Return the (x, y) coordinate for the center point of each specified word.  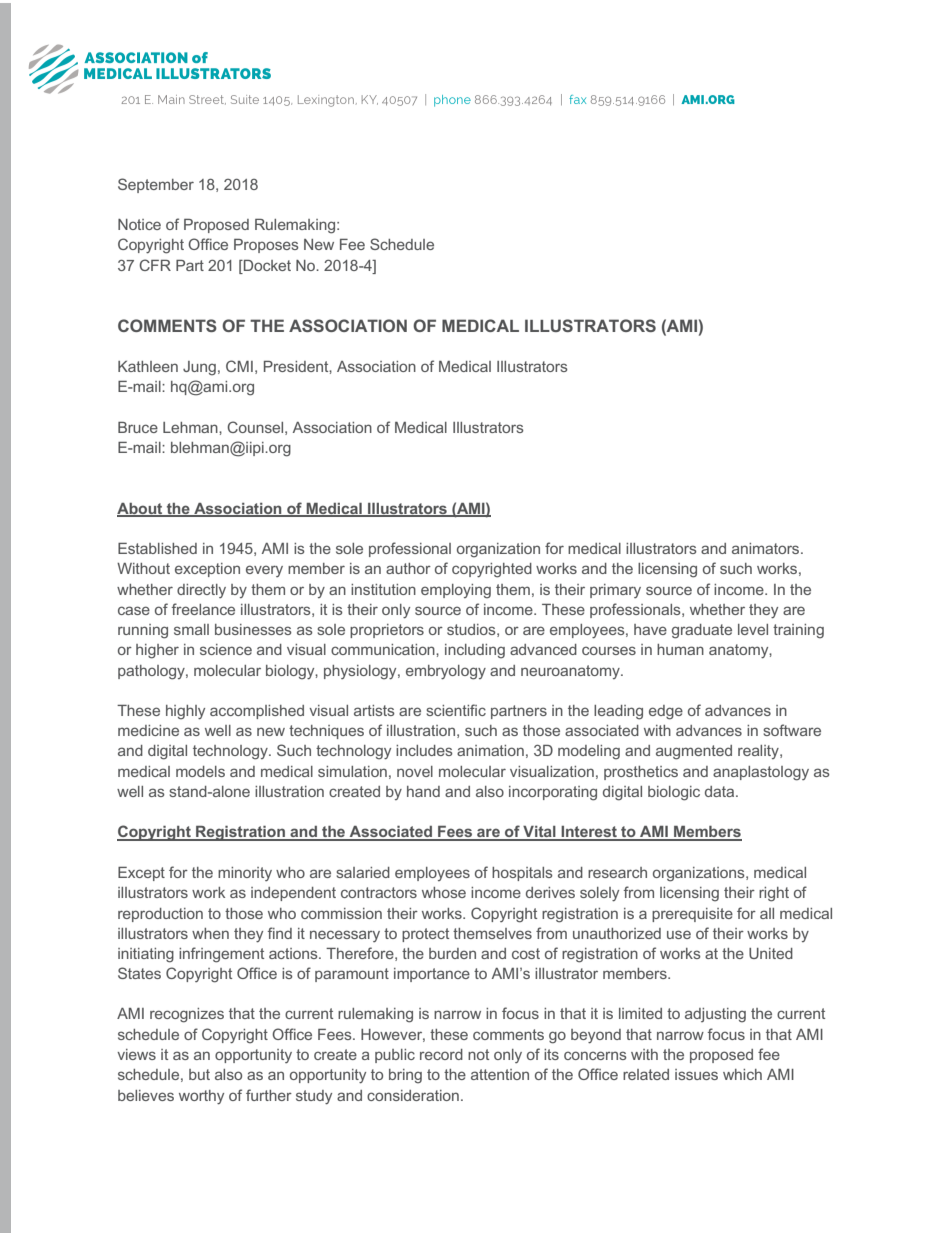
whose (444, 892)
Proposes (266, 246)
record (441, 1054)
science (226, 649)
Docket (266, 265)
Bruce (138, 427)
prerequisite (692, 915)
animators (767, 548)
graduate (702, 631)
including (475, 651)
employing (456, 591)
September (156, 185)
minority (245, 874)
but (199, 1074)
